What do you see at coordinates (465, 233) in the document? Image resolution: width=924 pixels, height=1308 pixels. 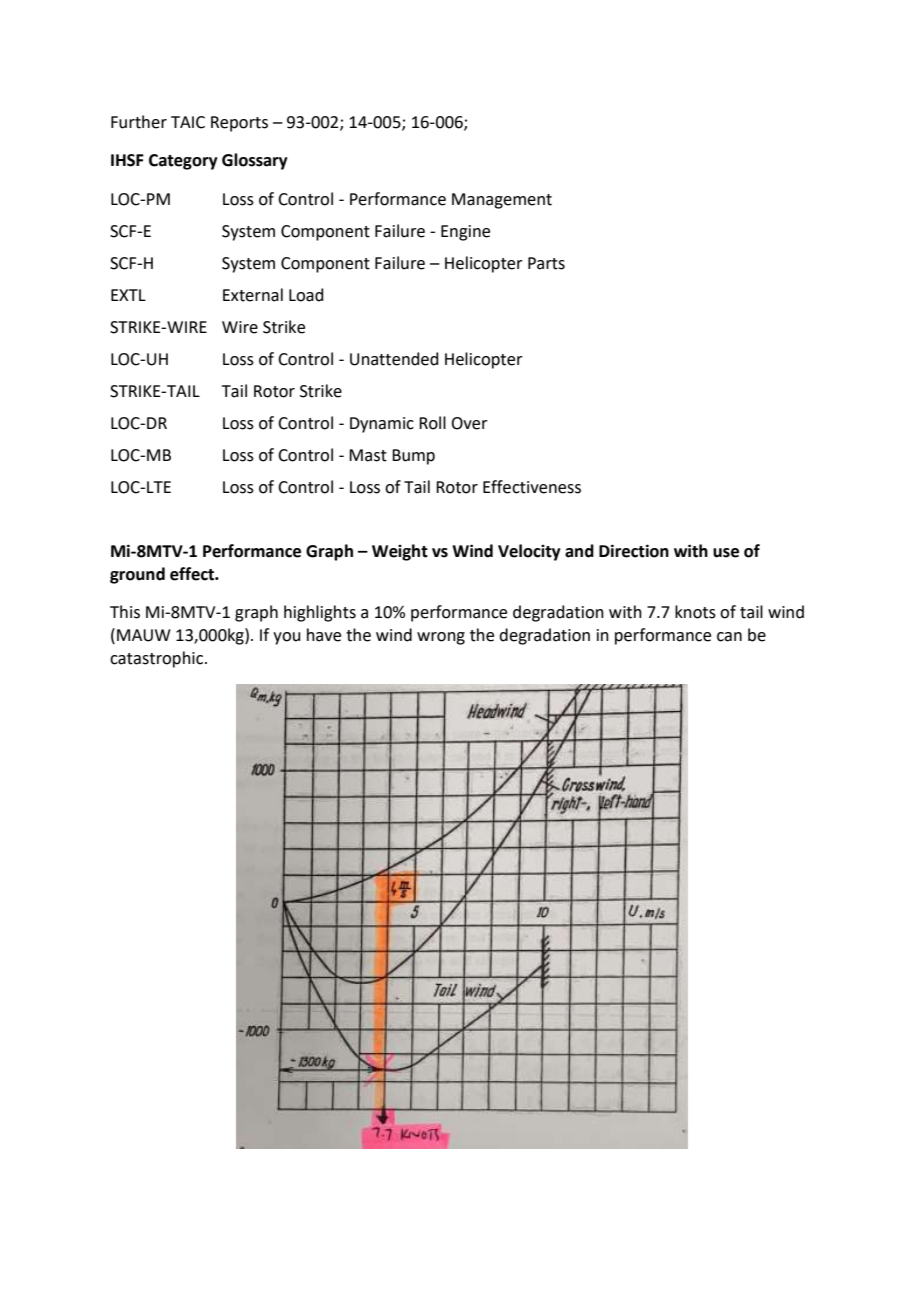 I see `Engine` at bounding box center [465, 233].
